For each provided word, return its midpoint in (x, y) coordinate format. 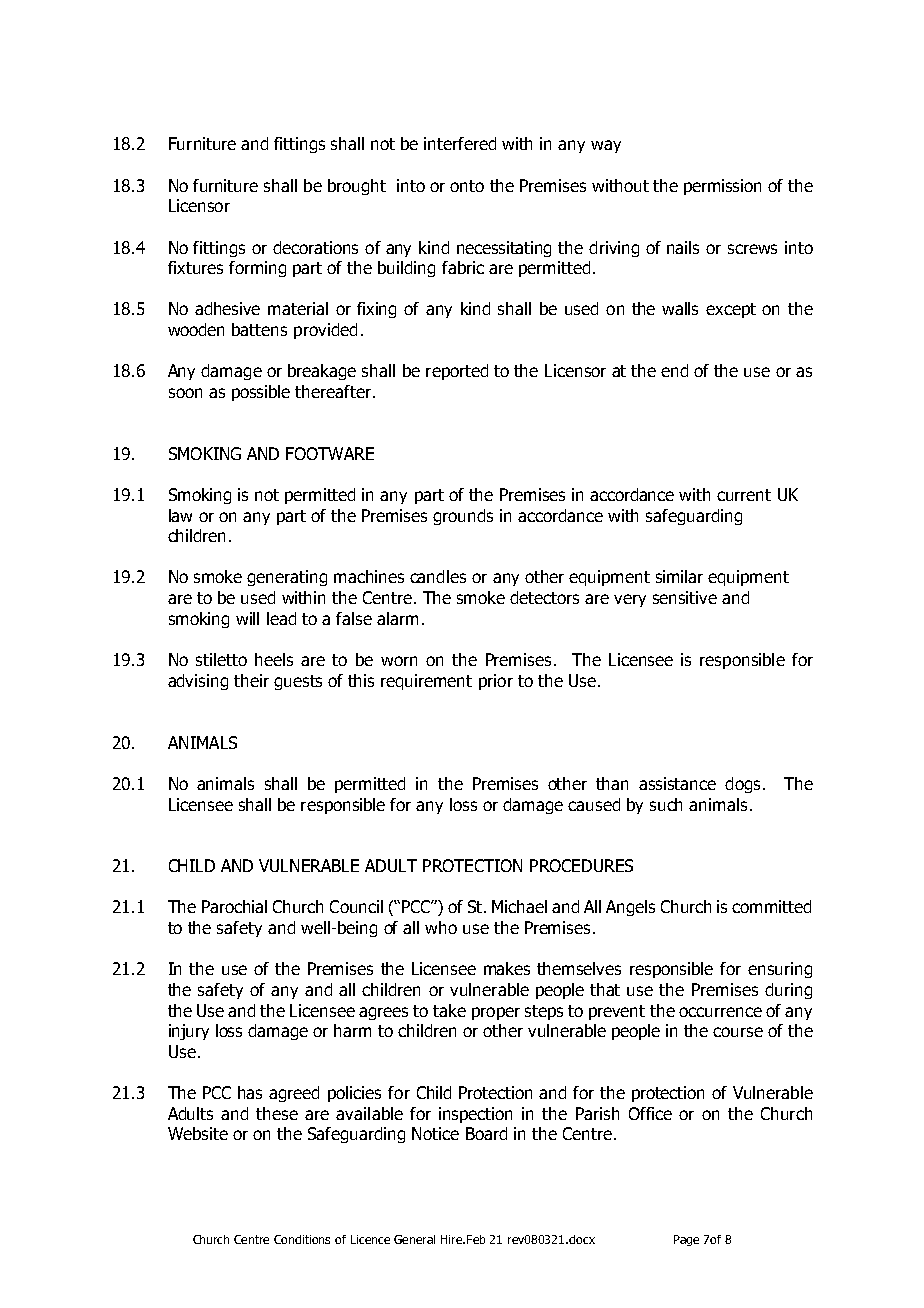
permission (722, 187)
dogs (742, 785)
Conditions (302, 1239)
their (251, 680)
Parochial (234, 906)
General (414, 1239)
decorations (315, 247)
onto (467, 186)
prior (496, 682)
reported (457, 372)
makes (507, 968)
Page (686, 1240)
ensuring (780, 970)
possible (261, 393)
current (744, 495)
